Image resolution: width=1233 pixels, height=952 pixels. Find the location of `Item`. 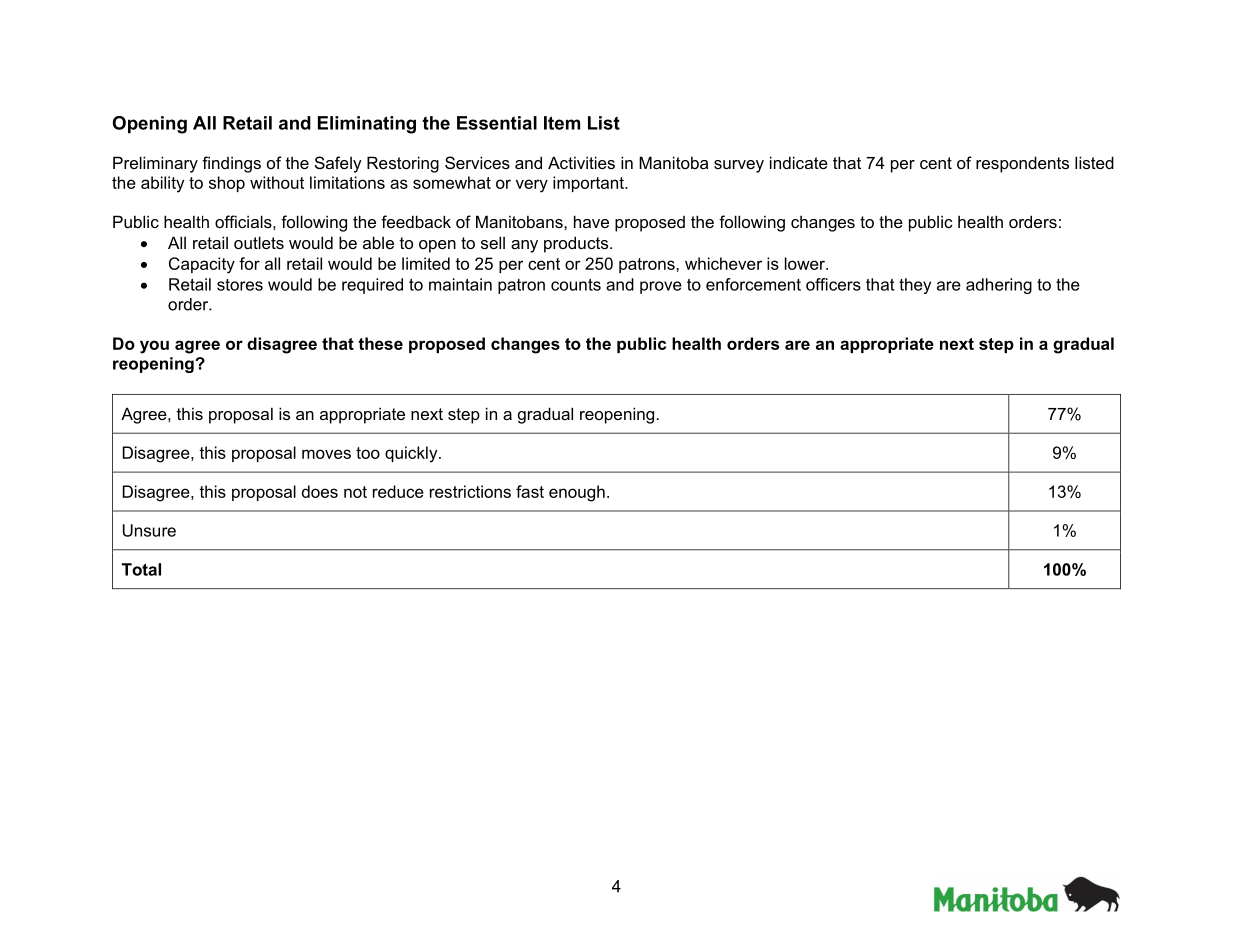

Item is located at coordinates (562, 123).
